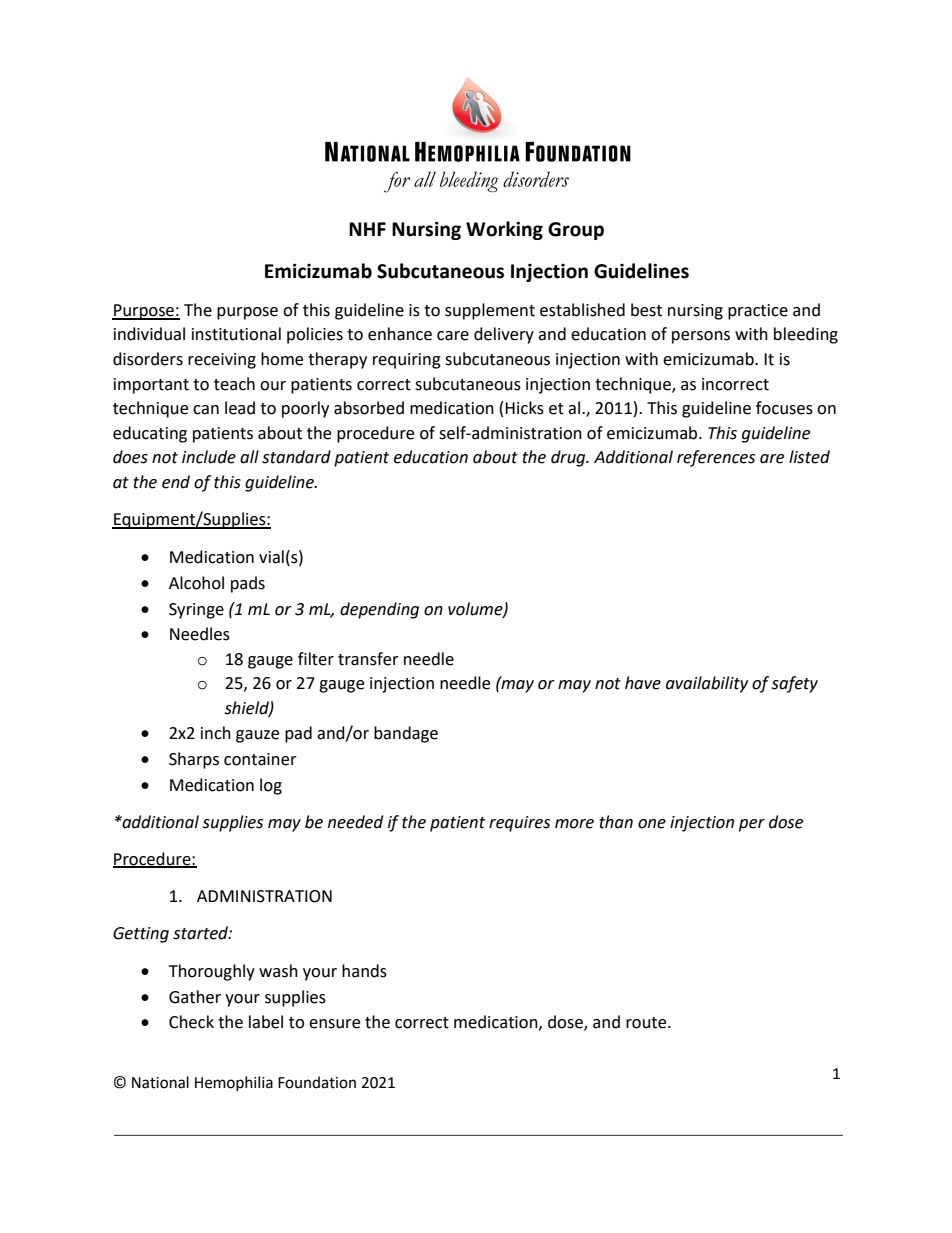 The width and height of the screenshot is (952, 1233). What do you see at coordinates (234, 1083) in the screenshot?
I see `Hemophilia` at bounding box center [234, 1083].
